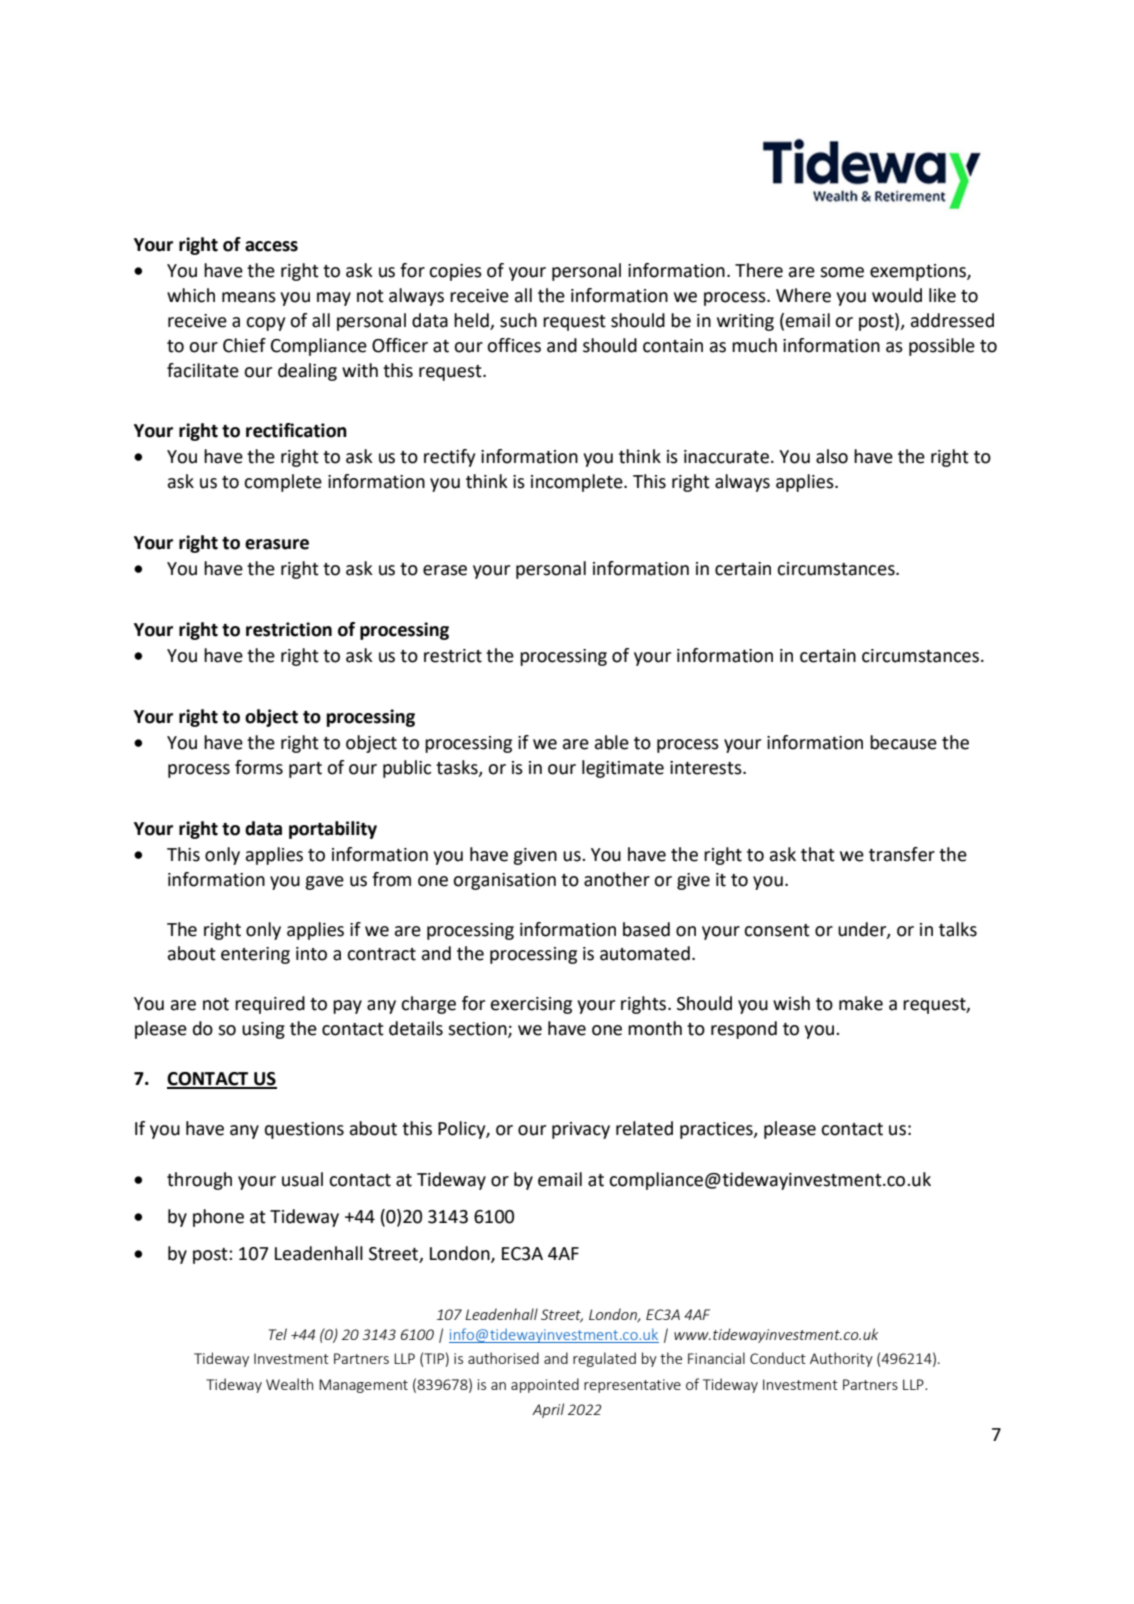 This screenshot has height=1604, width=1134. Describe the element at coordinates (617, 879) in the screenshot. I see `another` at that location.
